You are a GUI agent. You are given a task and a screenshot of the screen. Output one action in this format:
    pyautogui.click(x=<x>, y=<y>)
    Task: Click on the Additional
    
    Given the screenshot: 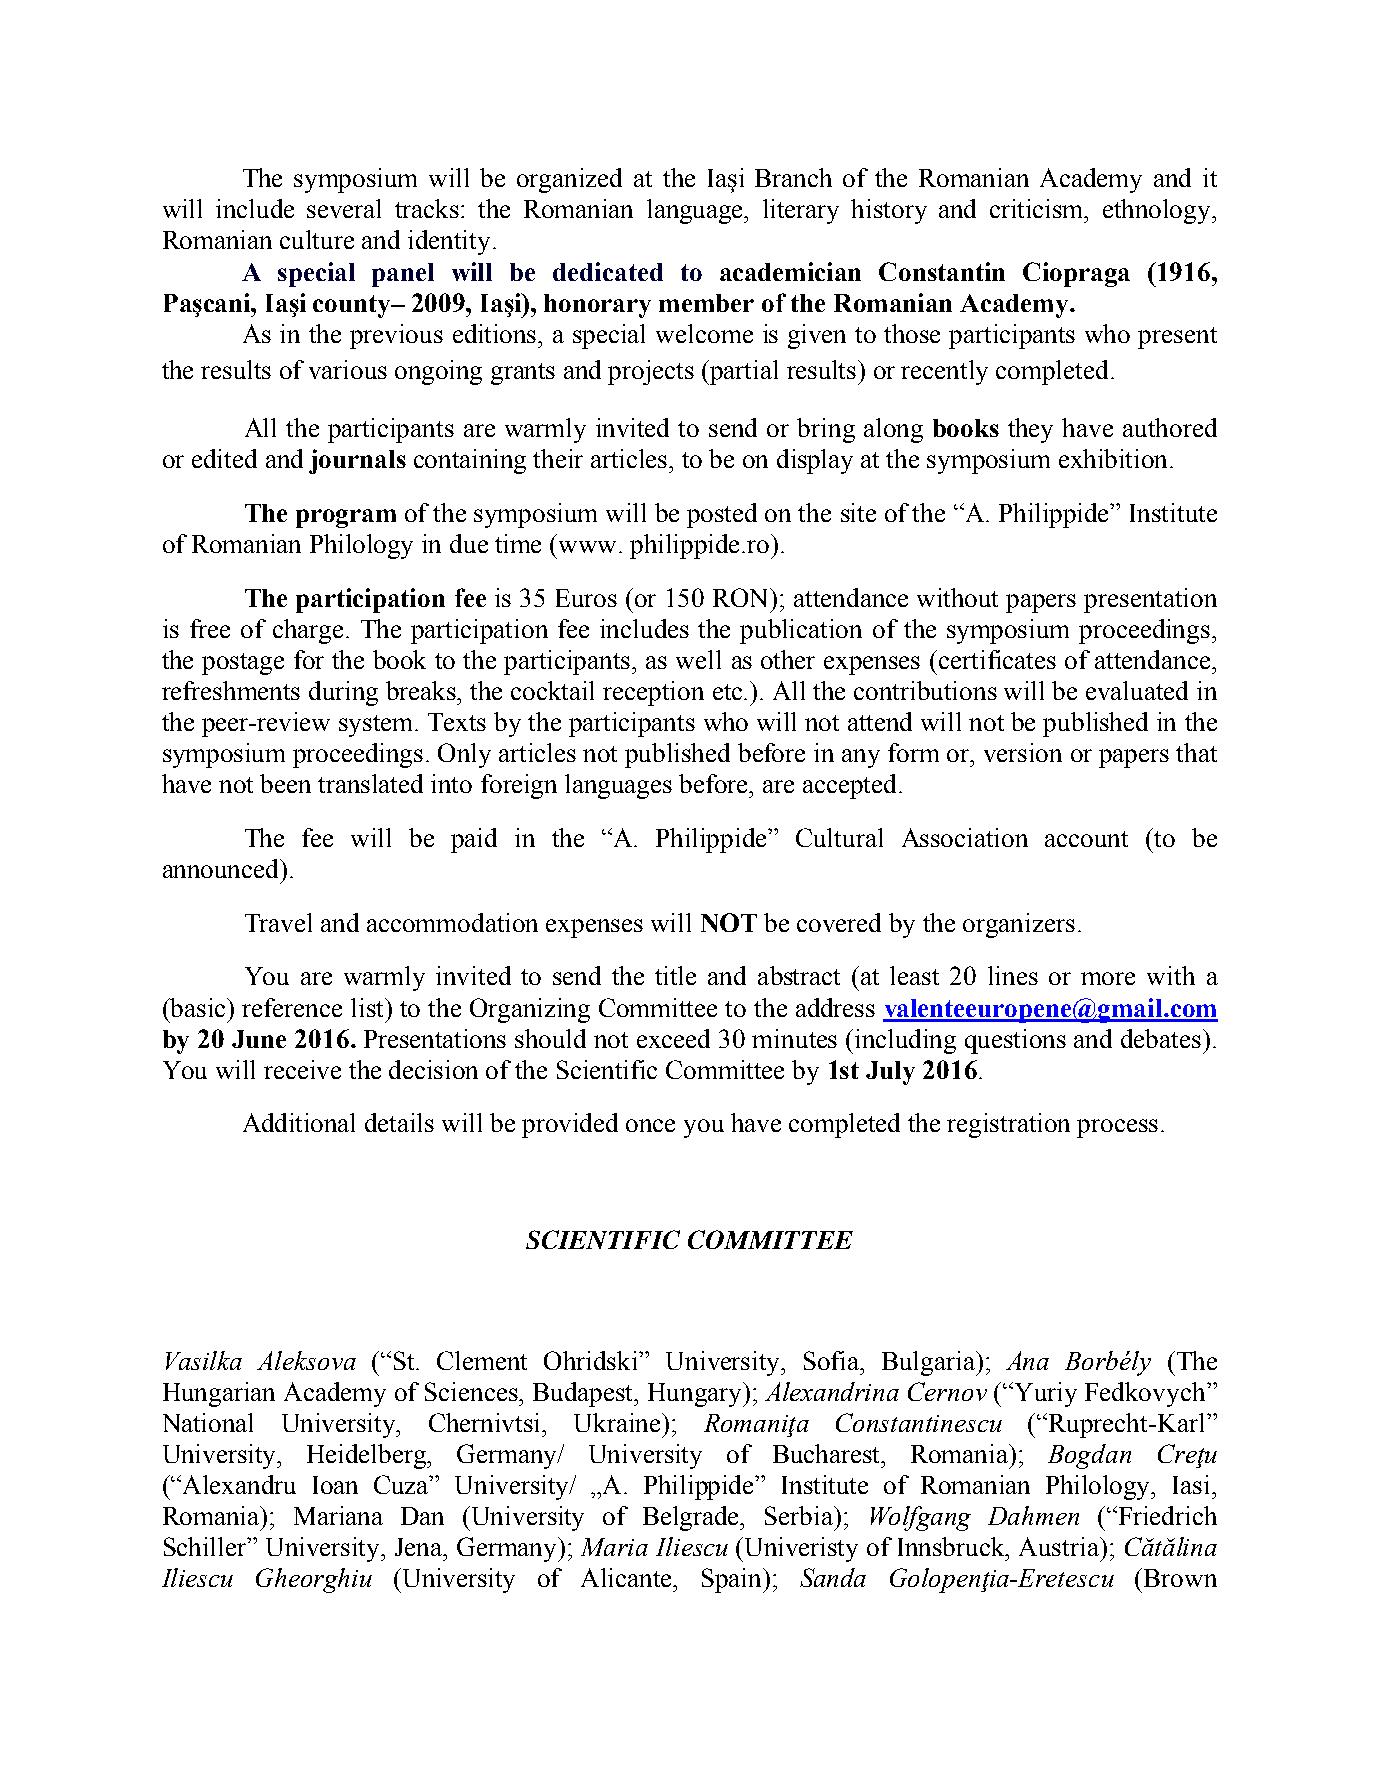 What is the action you would take?
    pyautogui.click(x=299, y=1122)
